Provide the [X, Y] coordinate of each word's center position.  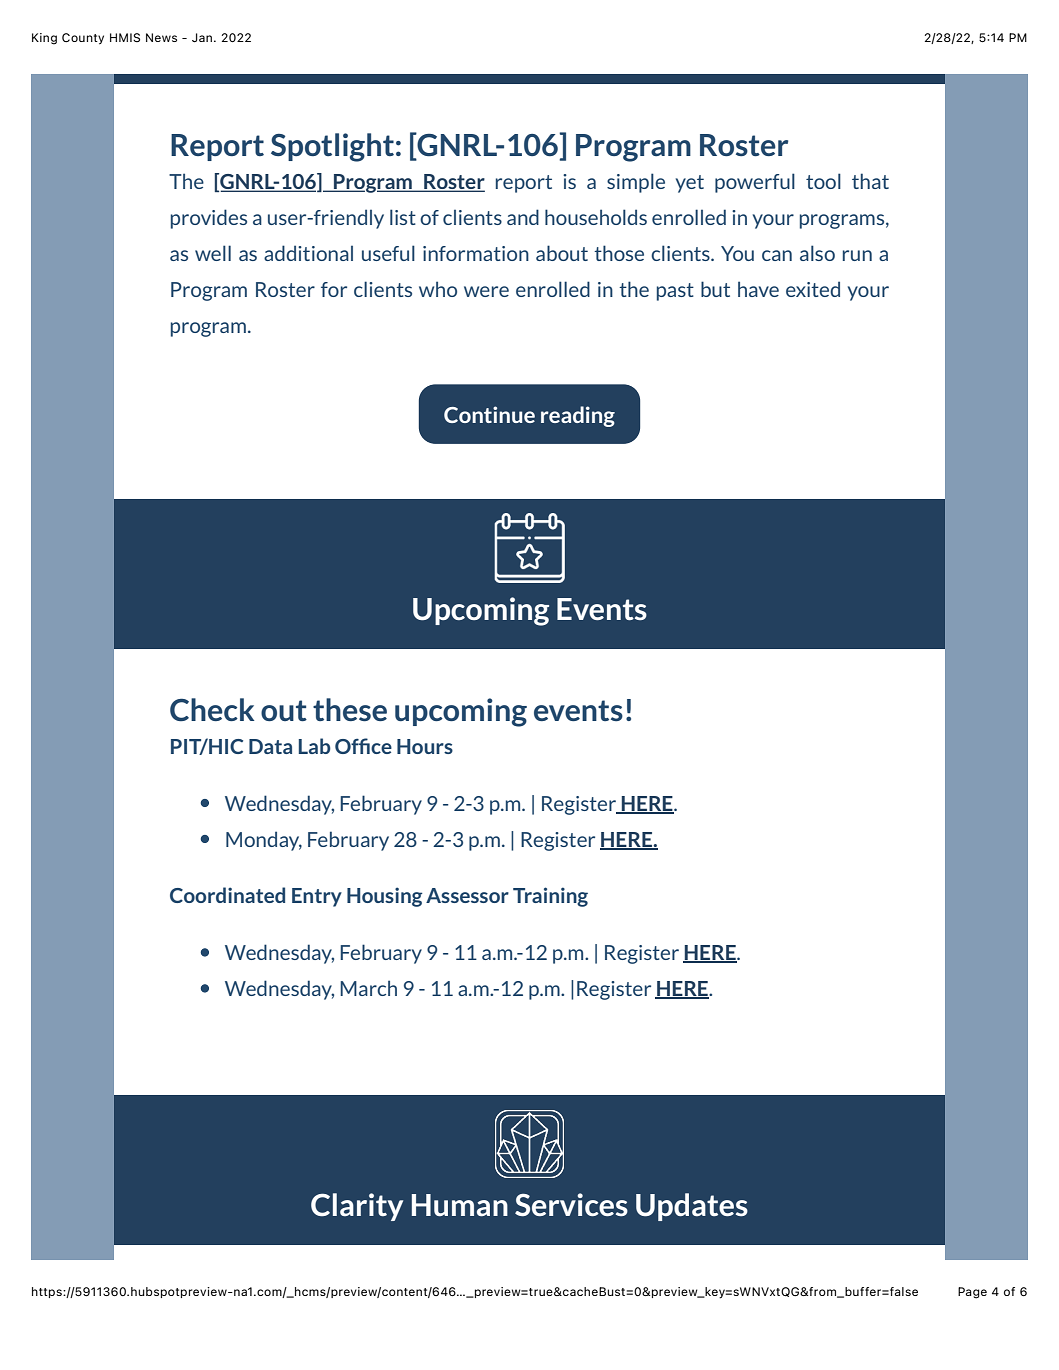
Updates [692, 1207]
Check [212, 709]
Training [550, 897]
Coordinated [227, 895]
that [870, 181]
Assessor [467, 895]
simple [636, 183]
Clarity [357, 1207]
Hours [425, 746]
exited [813, 289]
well [213, 253]
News [161, 37]
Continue [489, 414]
